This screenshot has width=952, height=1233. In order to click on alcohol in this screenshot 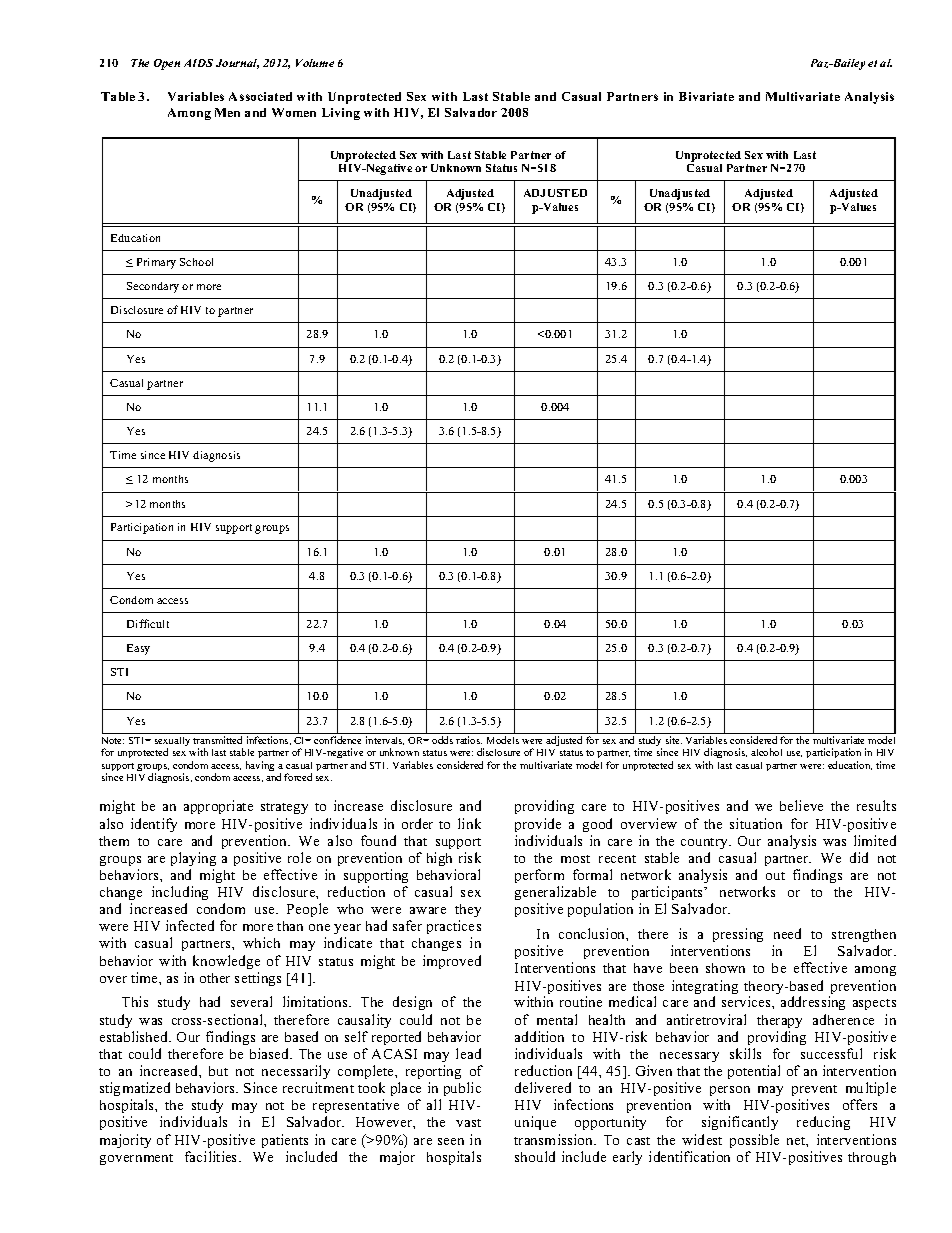, I will do `click(766, 752)`.
